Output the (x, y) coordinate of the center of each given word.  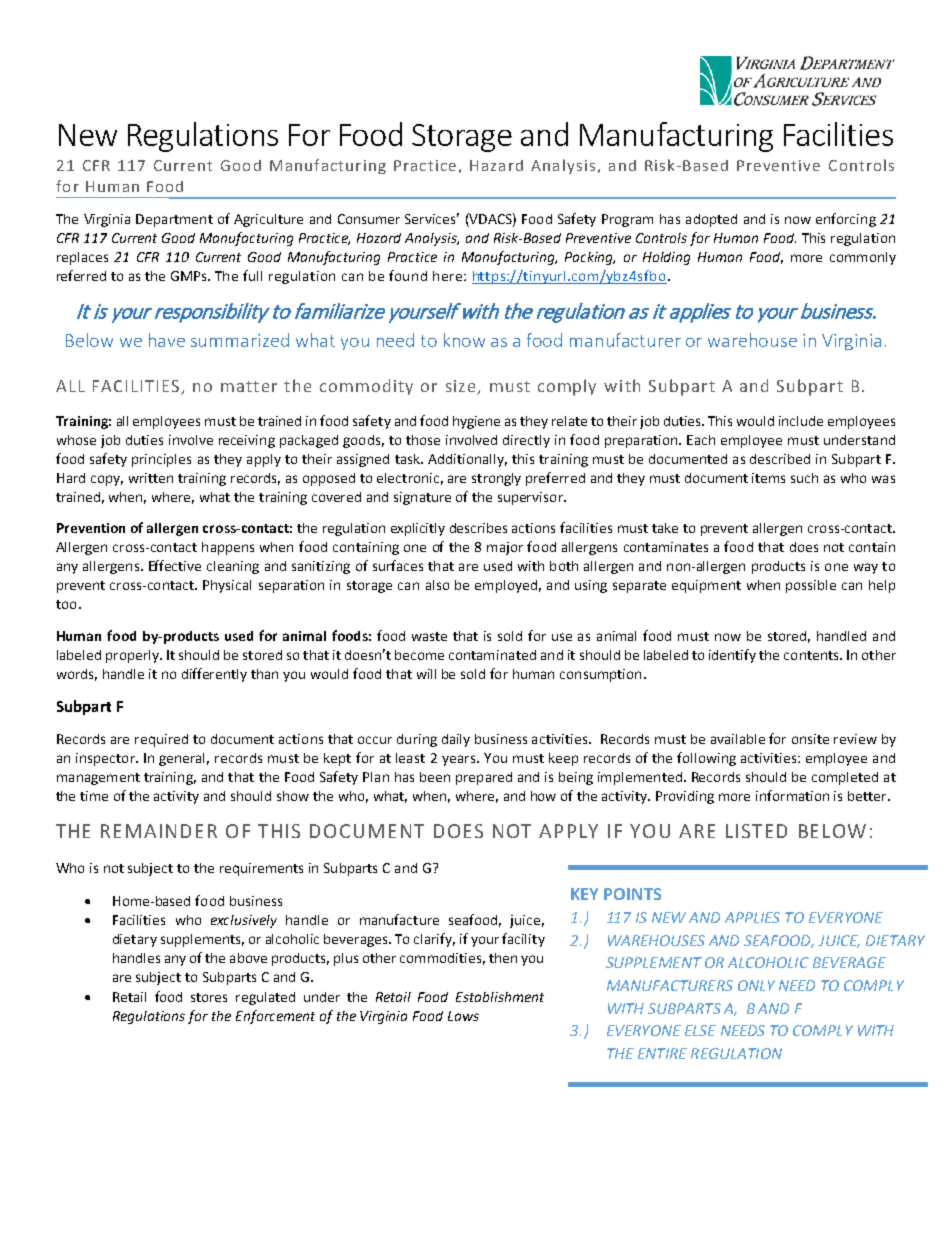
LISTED (756, 831)
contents (812, 655)
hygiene (476, 422)
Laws (463, 1016)
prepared (484, 778)
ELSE (700, 1030)
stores (209, 997)
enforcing (846, 220)
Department (174, 220)
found (408, 275)
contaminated (492, 655)
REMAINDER (159, 831)
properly (133, 656)
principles (161, 460)
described (780, 459)
